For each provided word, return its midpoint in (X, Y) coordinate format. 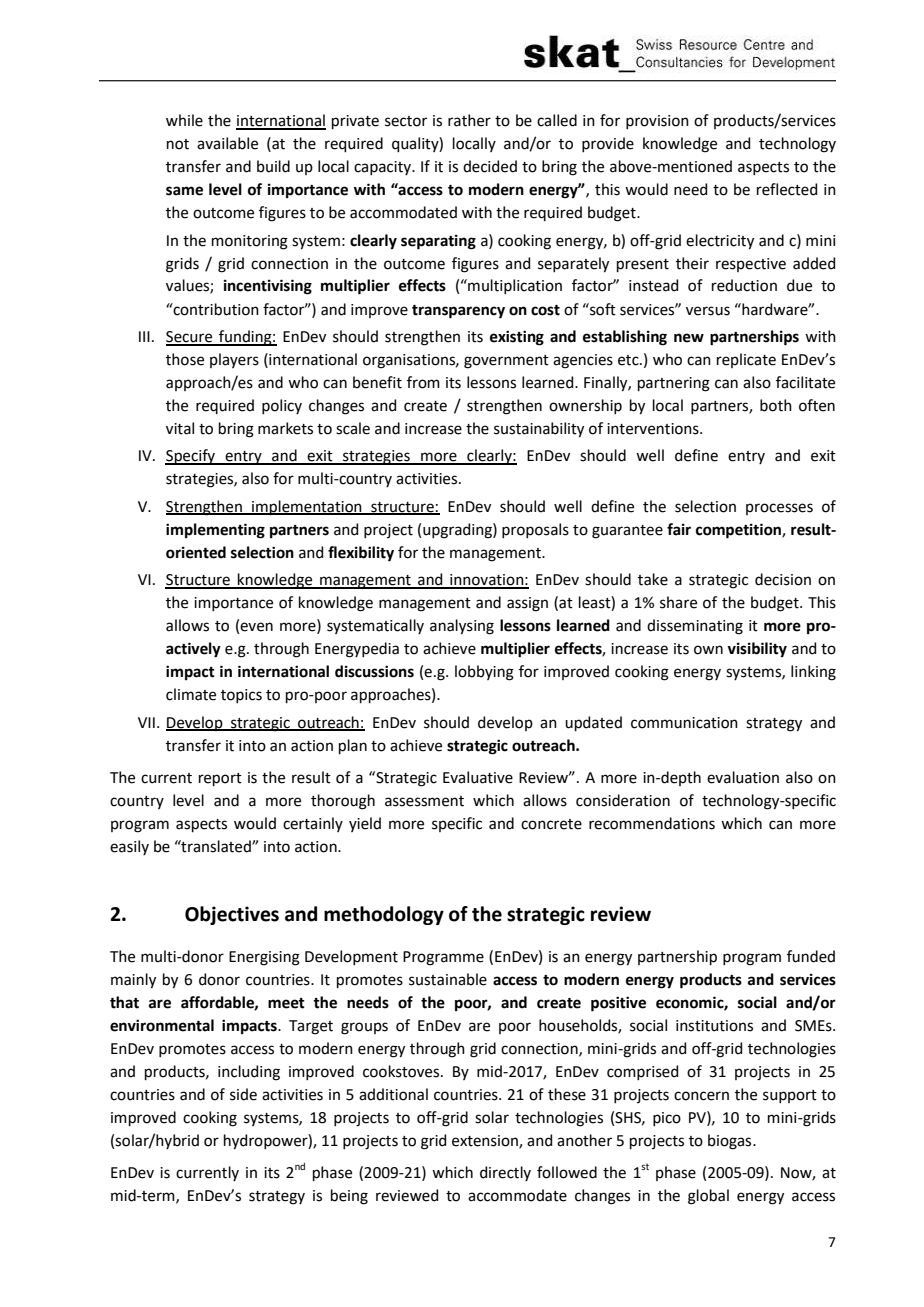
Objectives (232, 915)
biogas (731, 1142)
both (776, 405)
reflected (787, 189)
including (249, 1073)
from (423, 382)
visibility (757, 650)
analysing (462, 627)
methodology (384, 915)
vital (180, 428)
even (256, 627)
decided (490, 166)
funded (811, 956)
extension (486, 1141)
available (227, 143)
